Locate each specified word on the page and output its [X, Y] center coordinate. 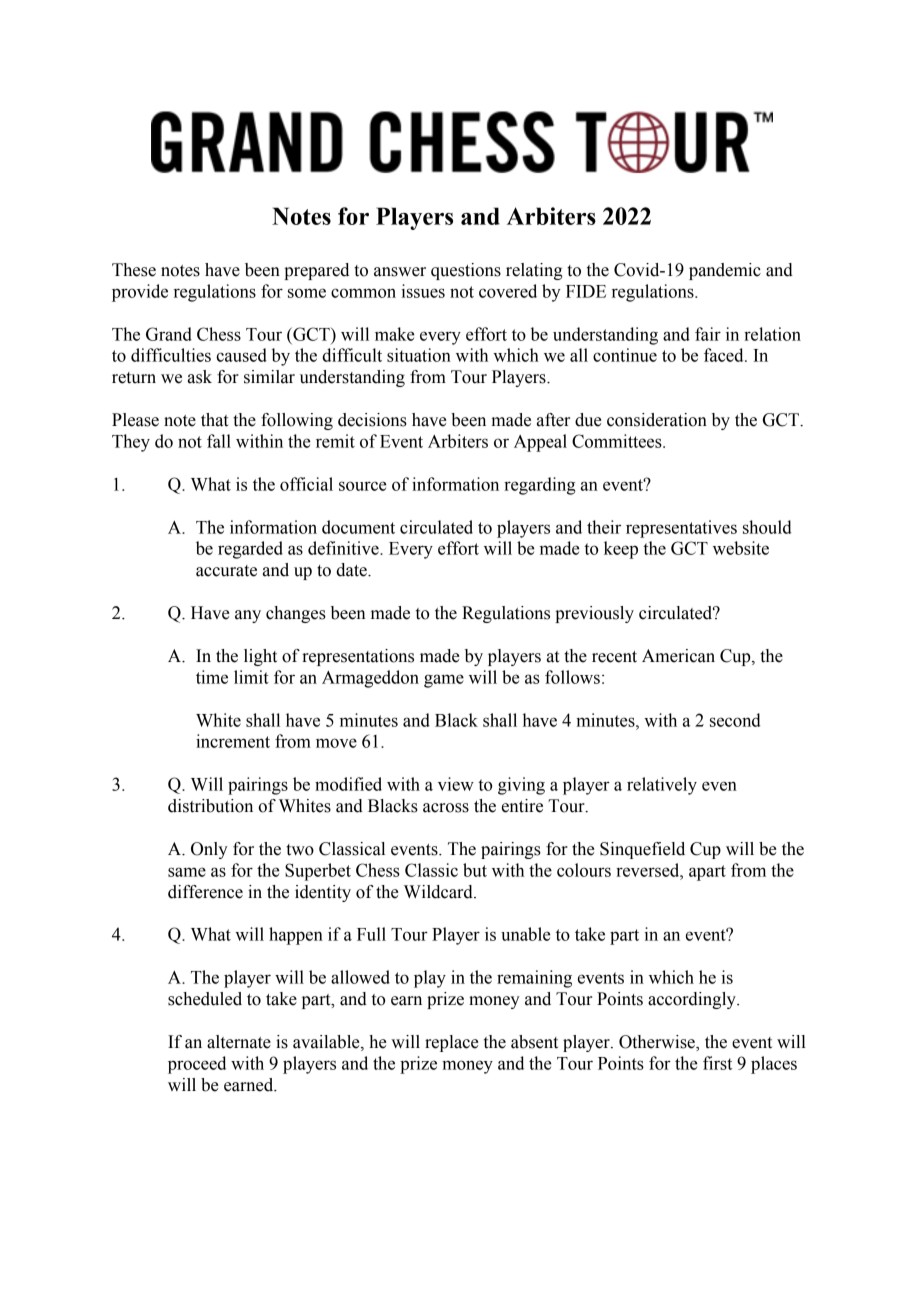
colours [584, 870]
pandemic [725, 271]
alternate [239, 1042]
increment [233, 741]
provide [140, 293]
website [741, 548]
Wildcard [439, 892]
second [735, 720]
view [456, 784]
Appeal [540, 443]
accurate [226, 571]
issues [423, 291]
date [352, 570]
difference [205, 892]
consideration [657, 420]
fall [219, 441]
